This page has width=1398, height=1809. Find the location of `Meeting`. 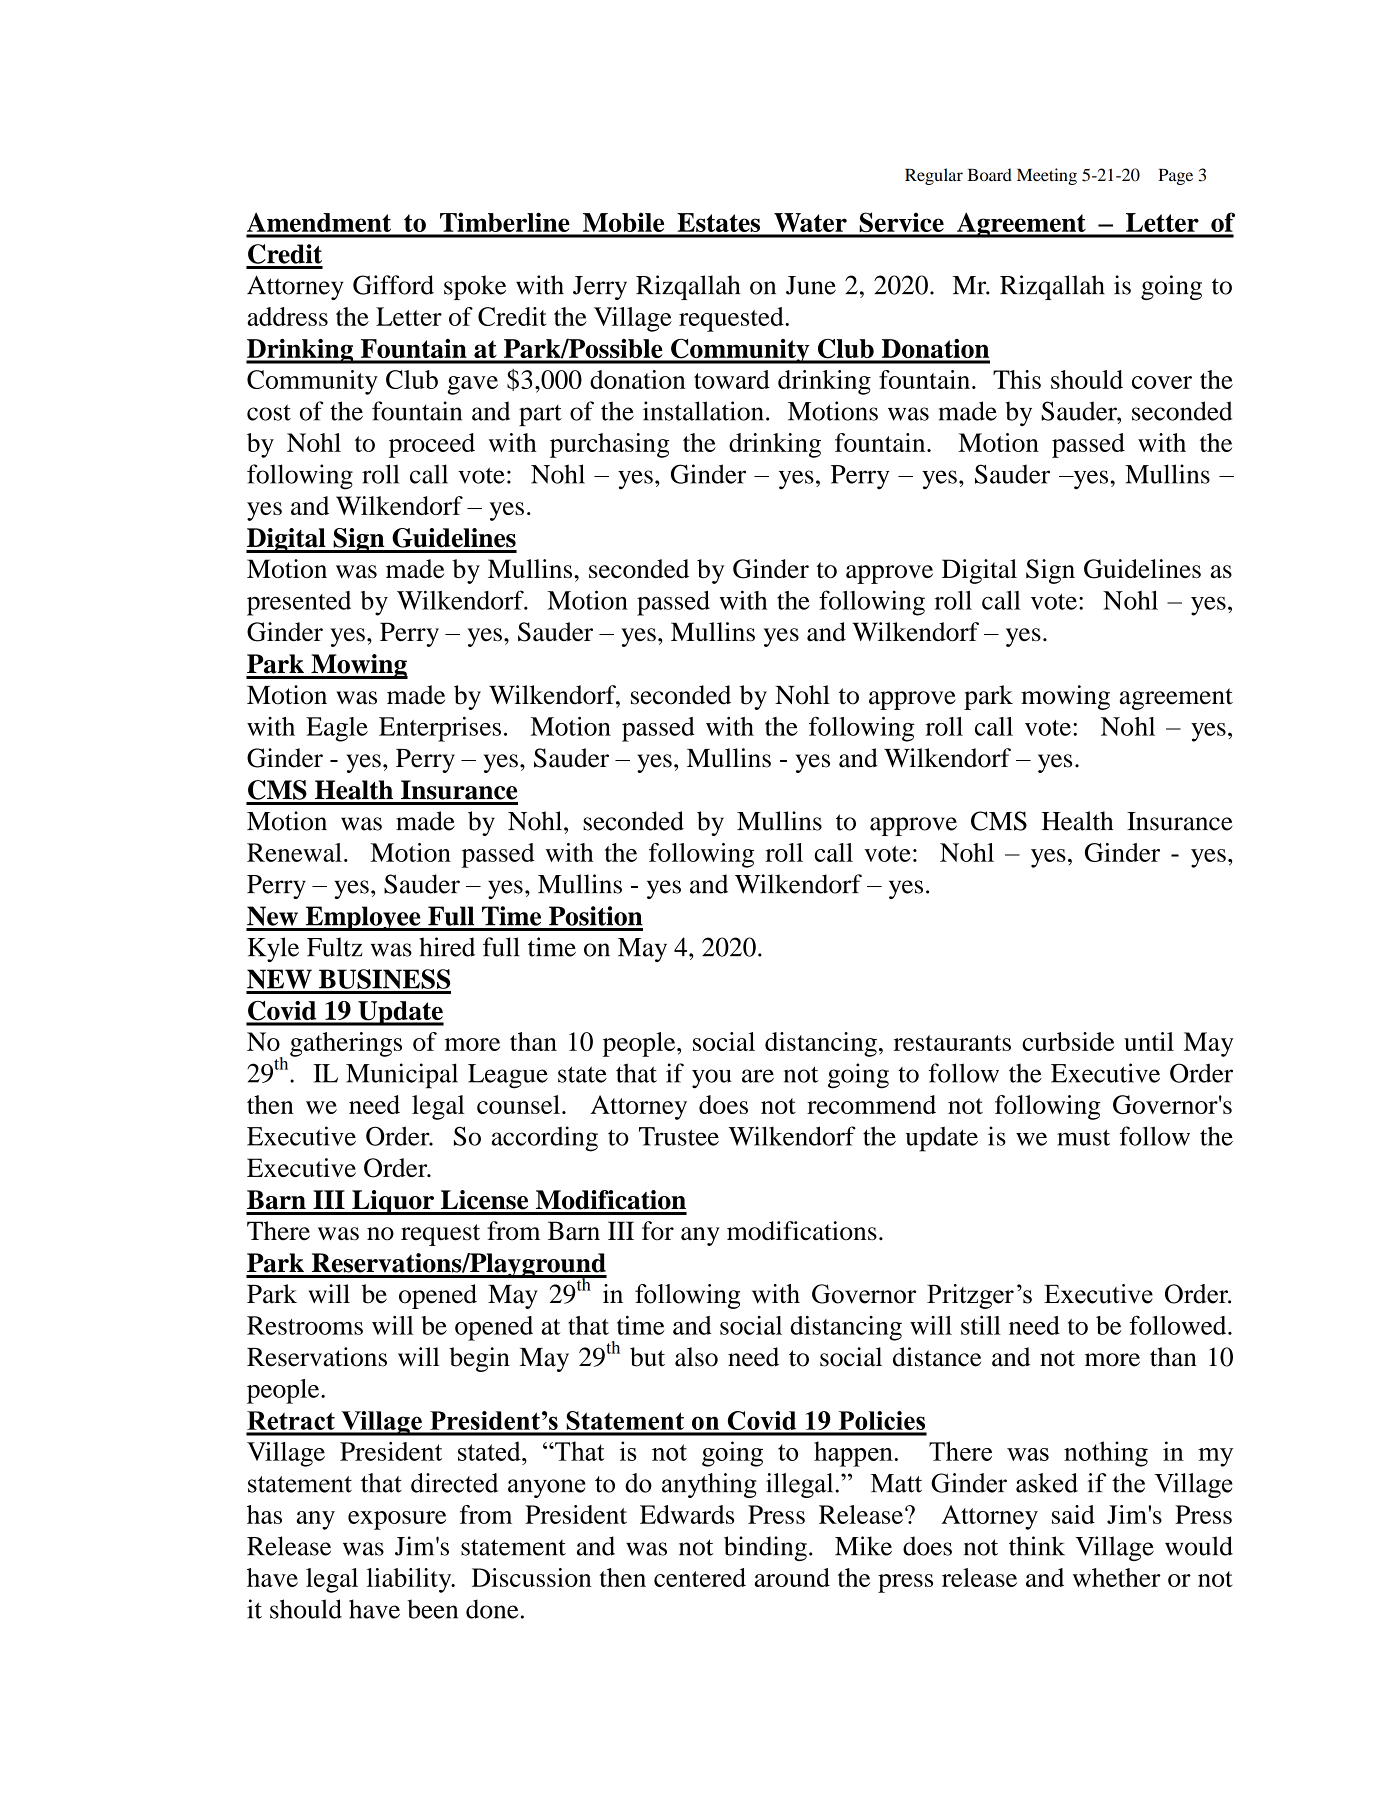

Meeting is located at coordinates (1047, 176).
